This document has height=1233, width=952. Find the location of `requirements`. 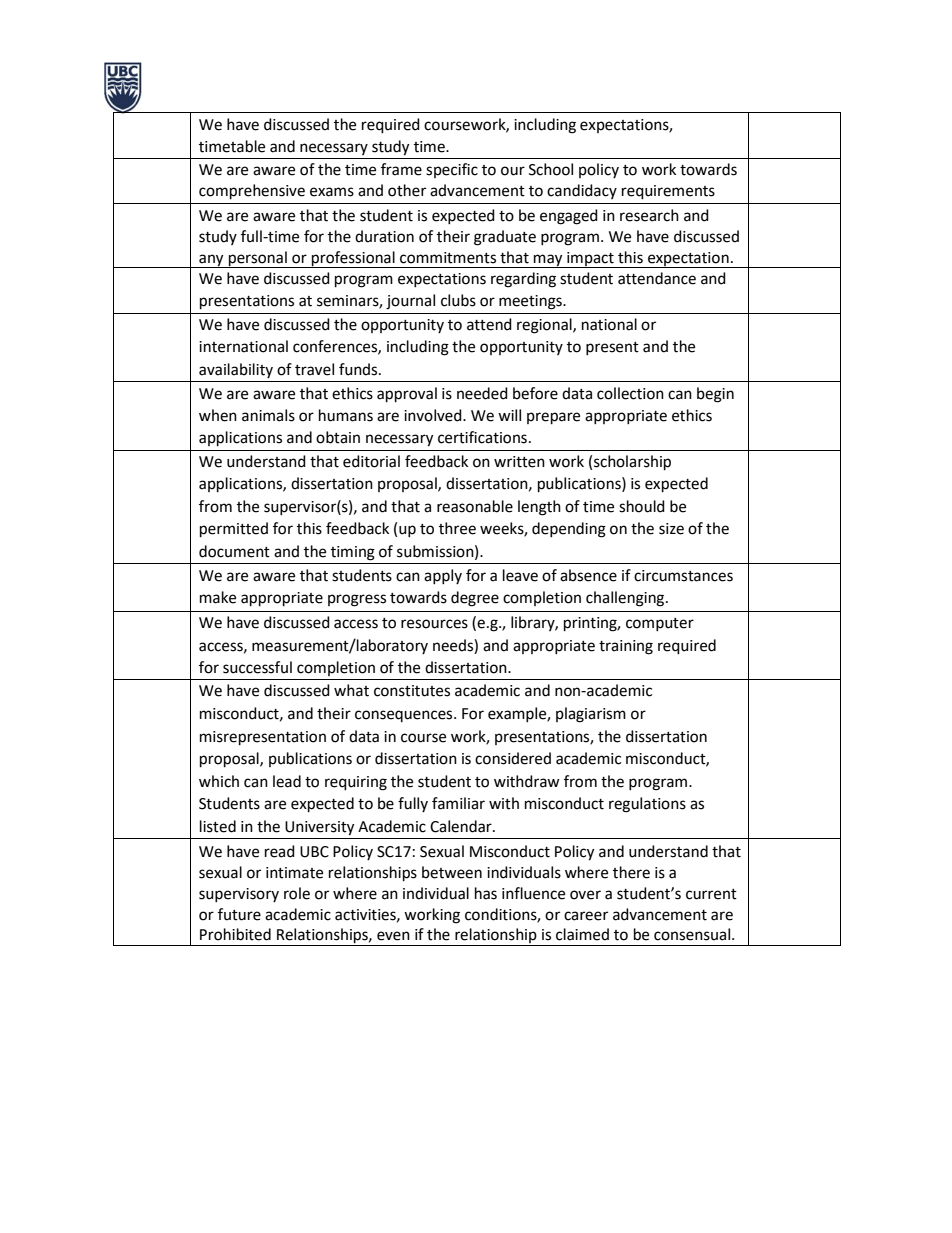

requirements is located at coordinates (668, 192).
